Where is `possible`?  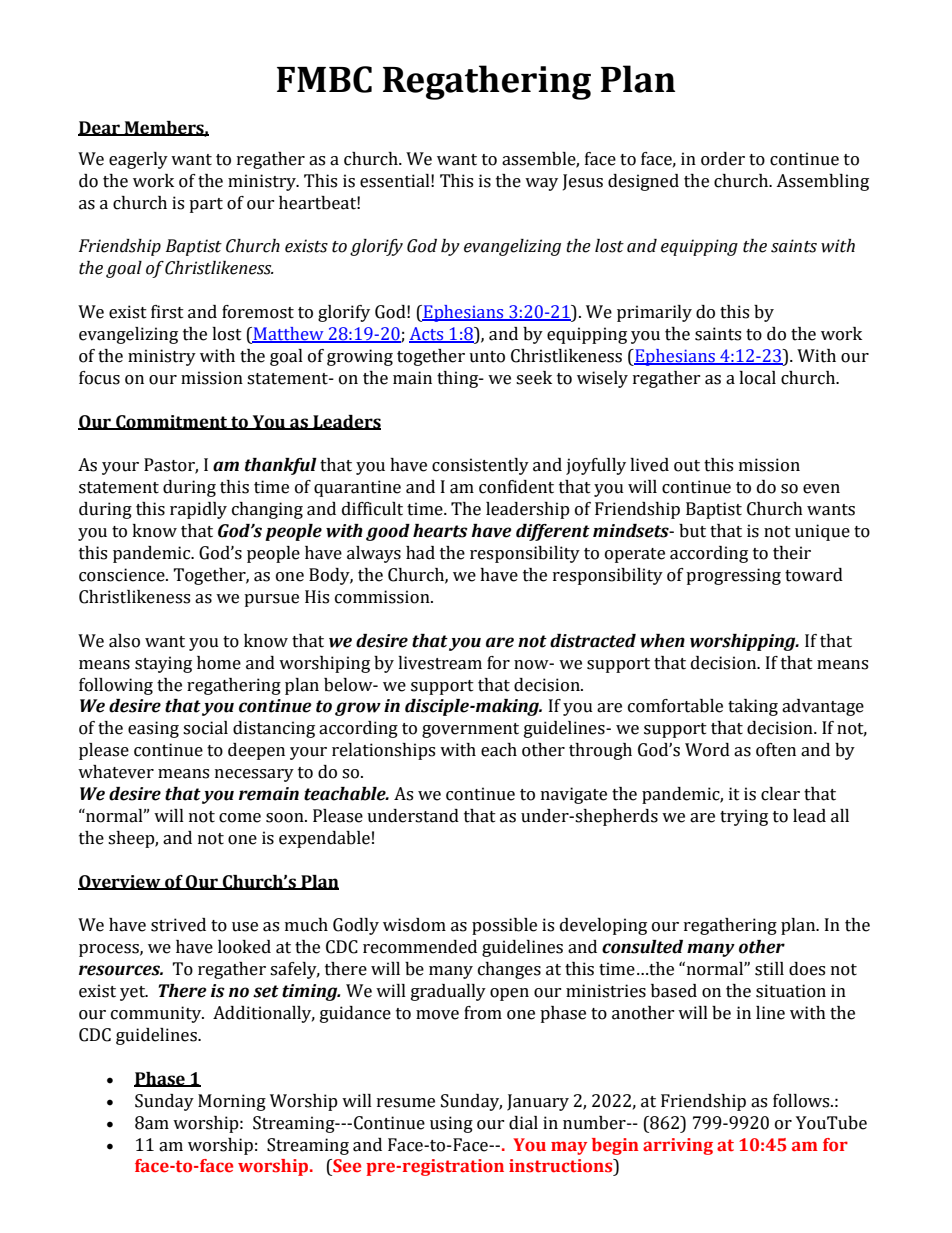
possible is located at coordinates (504, 926).
